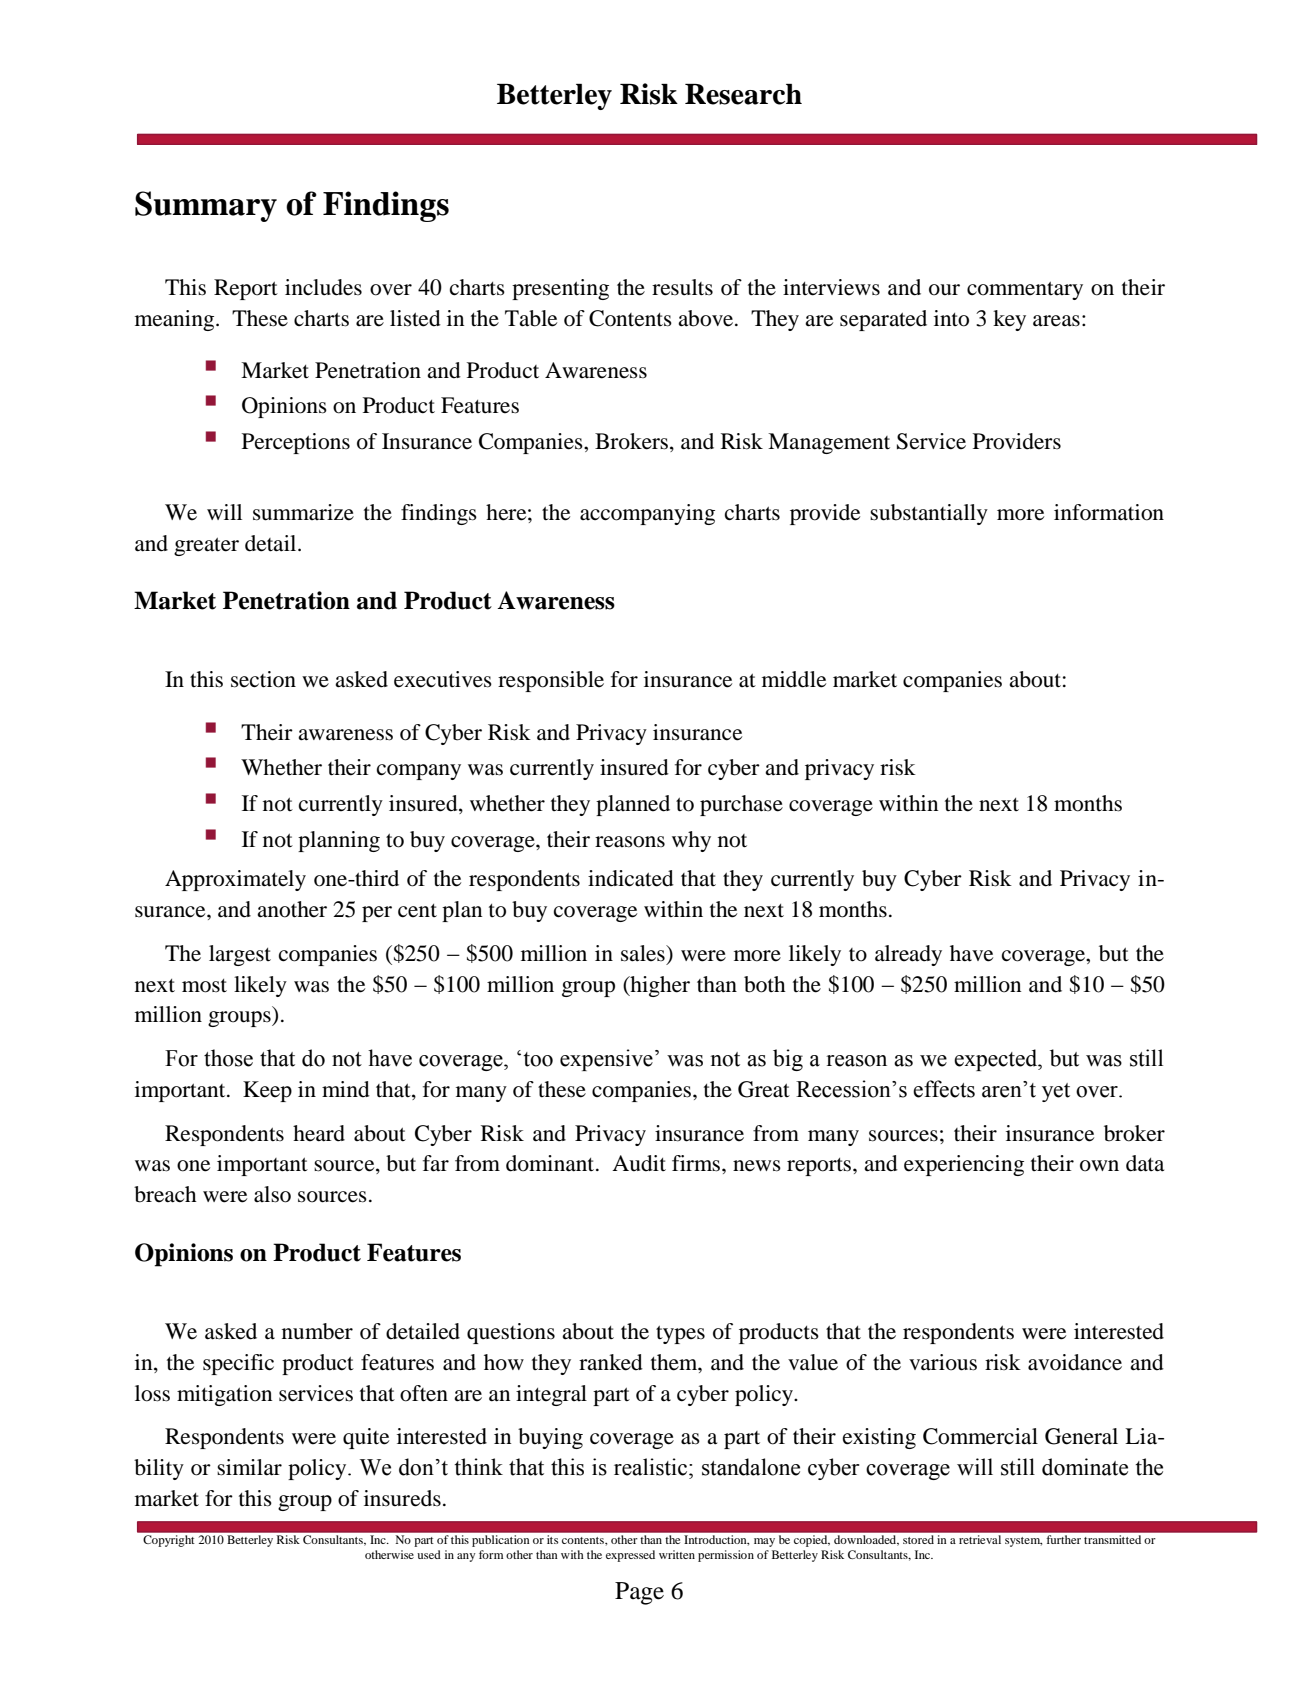 The height and width of the page is (1682, 1299). What do you see at coordinates (630, 1556) in the page?
I see `expressed` at bounding box center [630, 1556].
